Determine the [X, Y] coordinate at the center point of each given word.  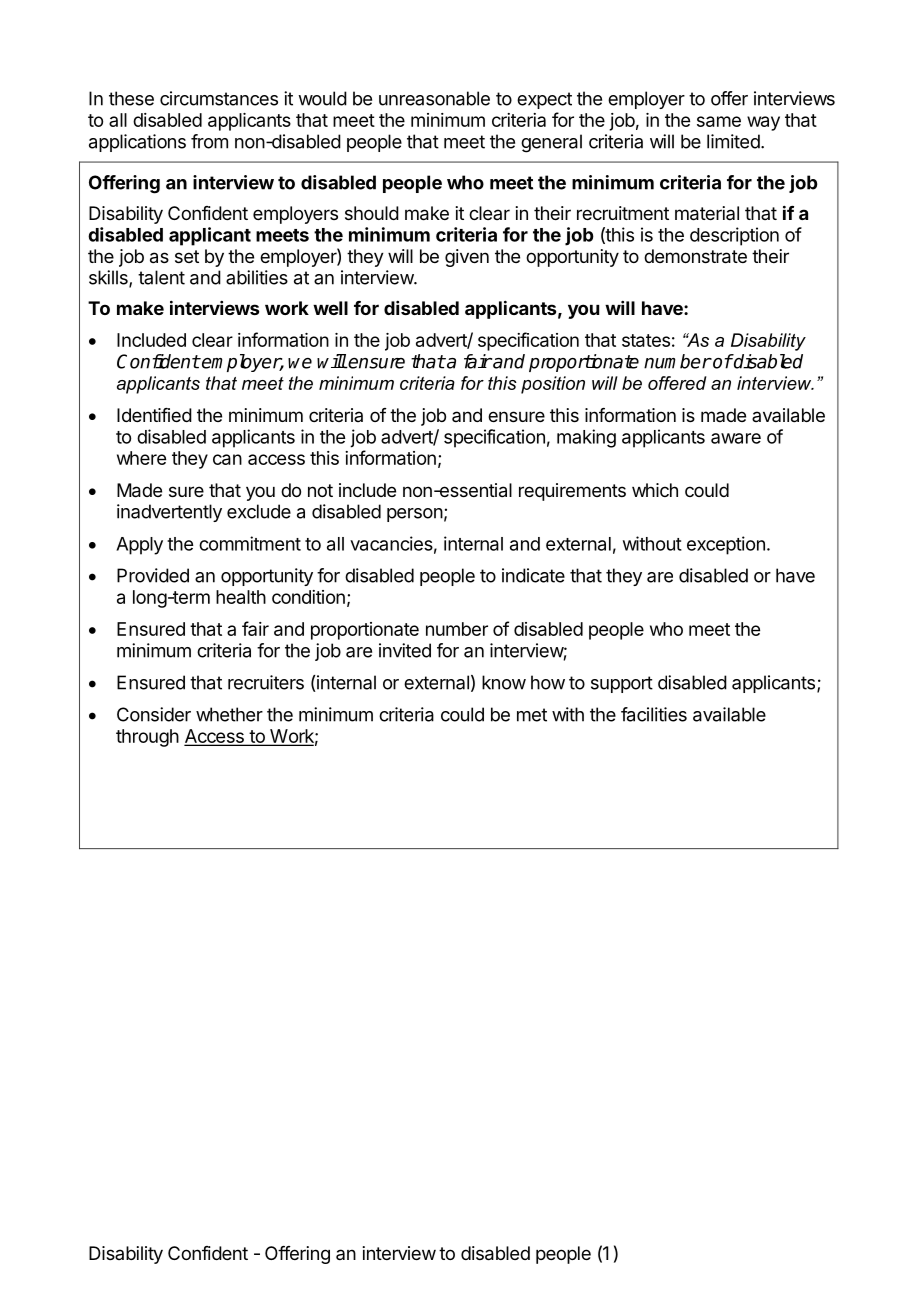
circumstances [219, 98]
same [719, 121]
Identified [154, 415]
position [553, 385]
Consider [154, 714]
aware [736, 438]
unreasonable [434, 98]
